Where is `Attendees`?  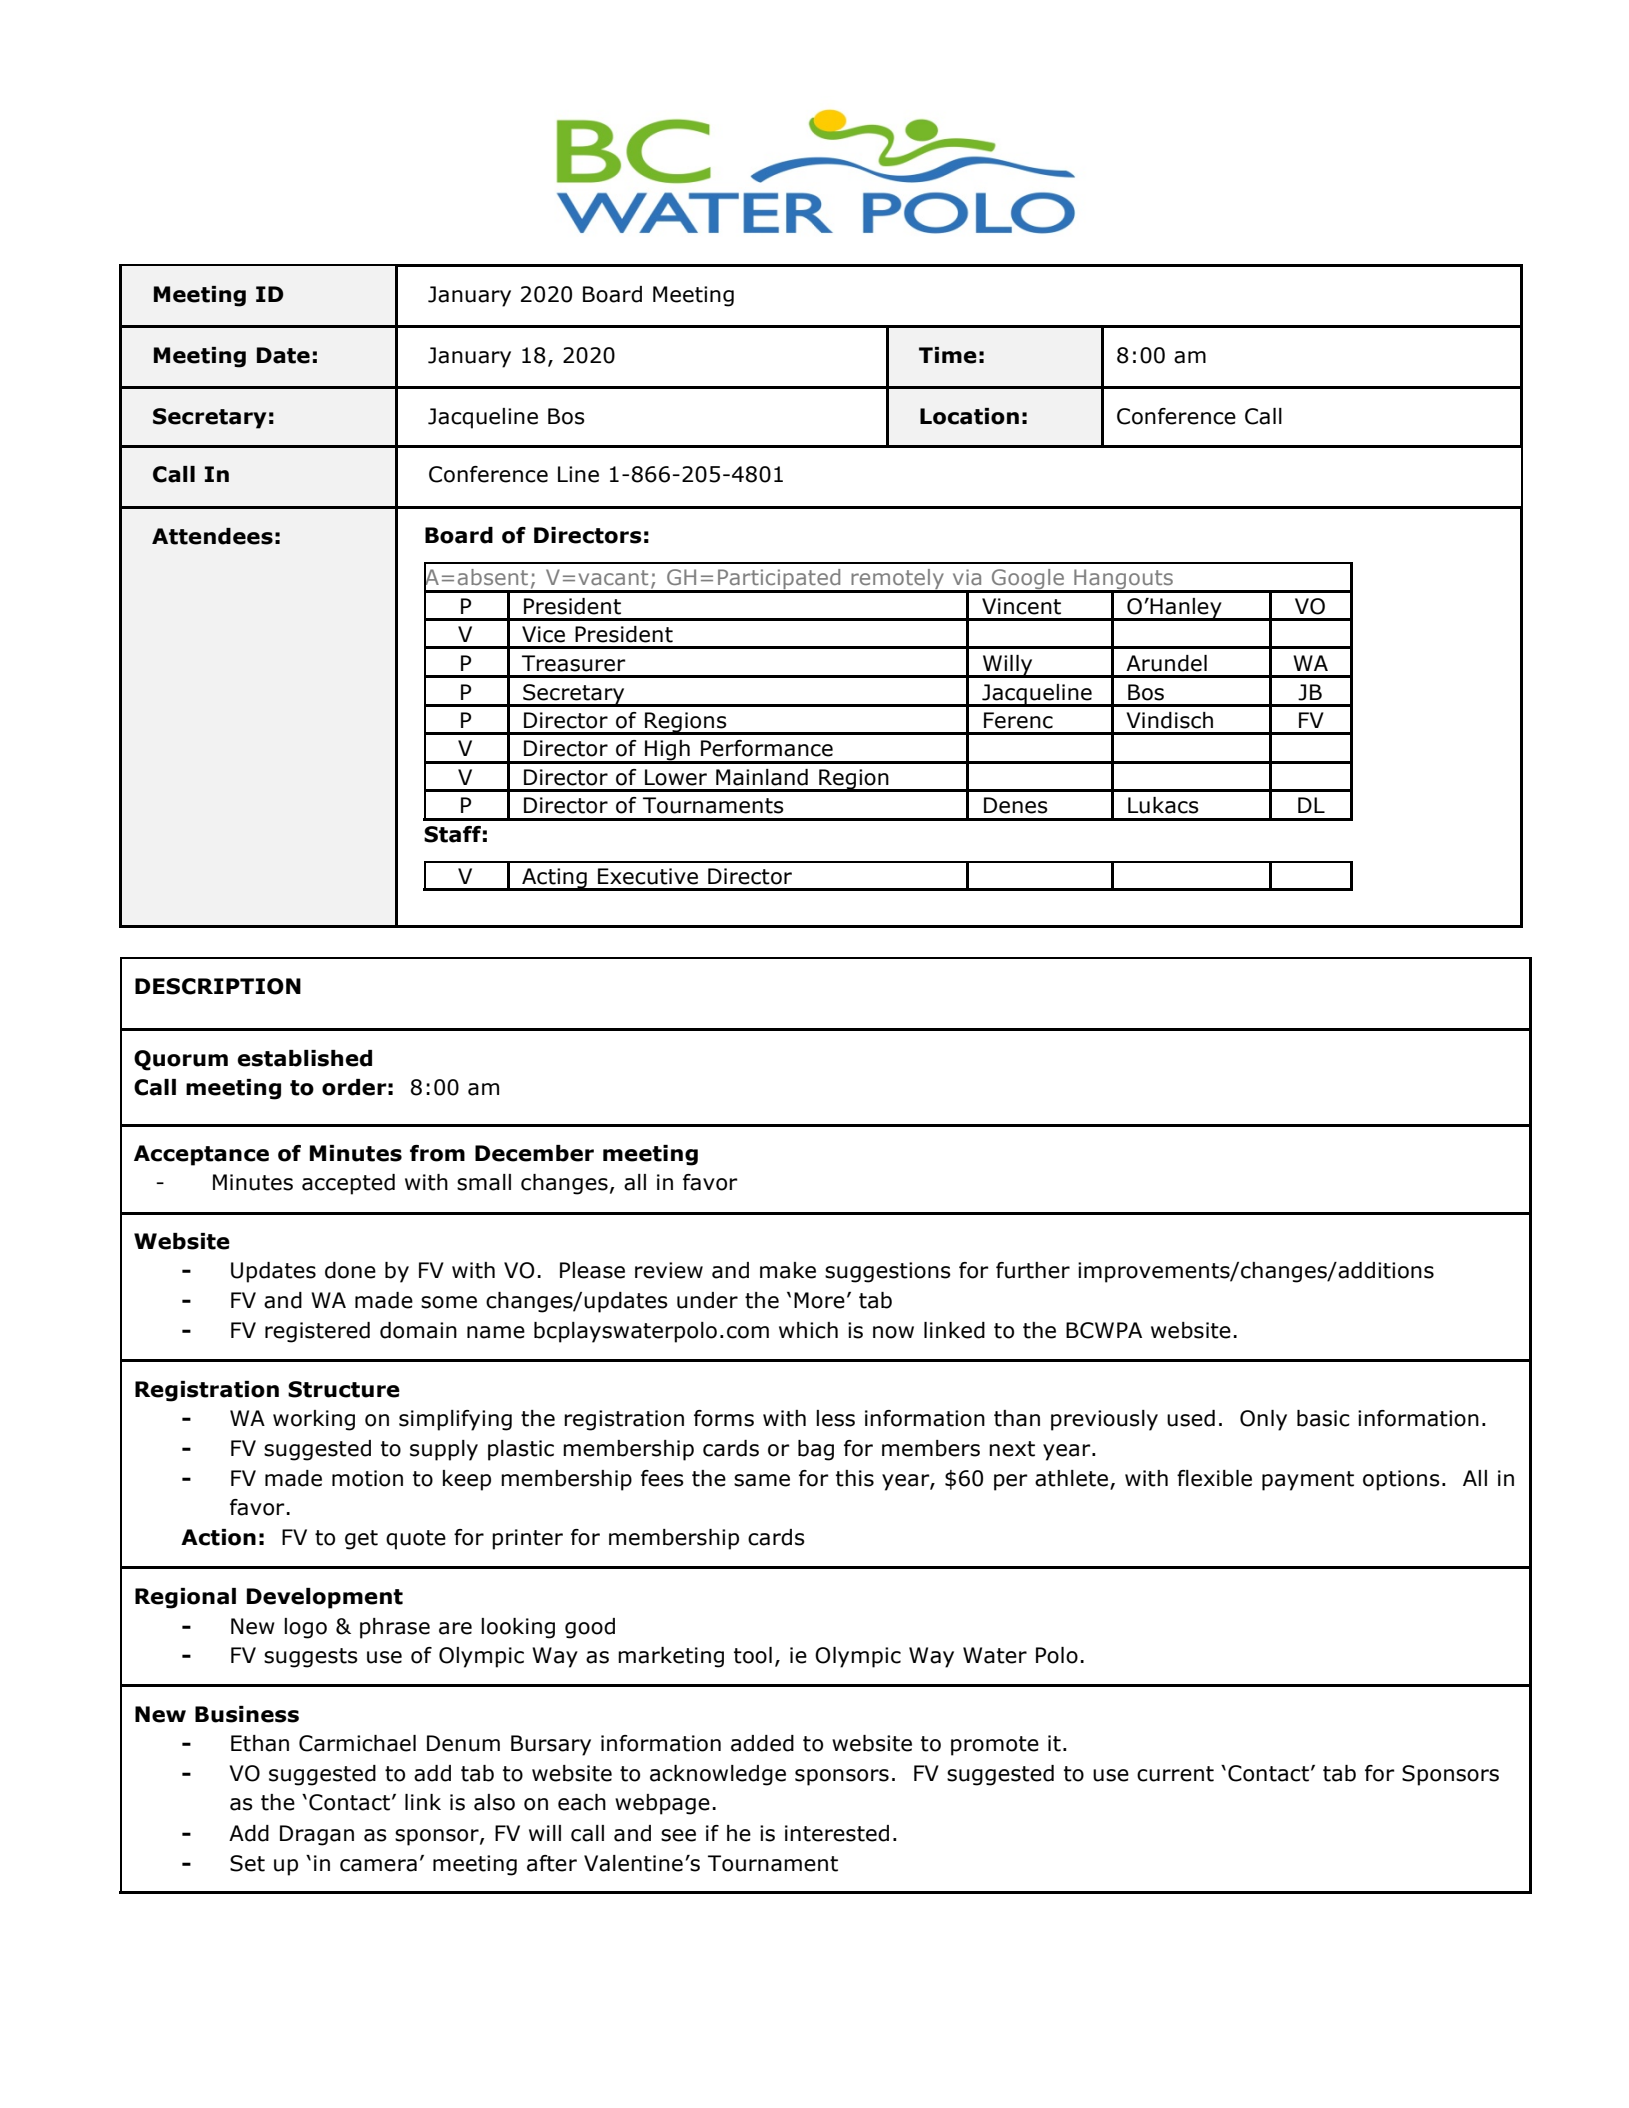 Attendees is located at coordinates (212, 536).
